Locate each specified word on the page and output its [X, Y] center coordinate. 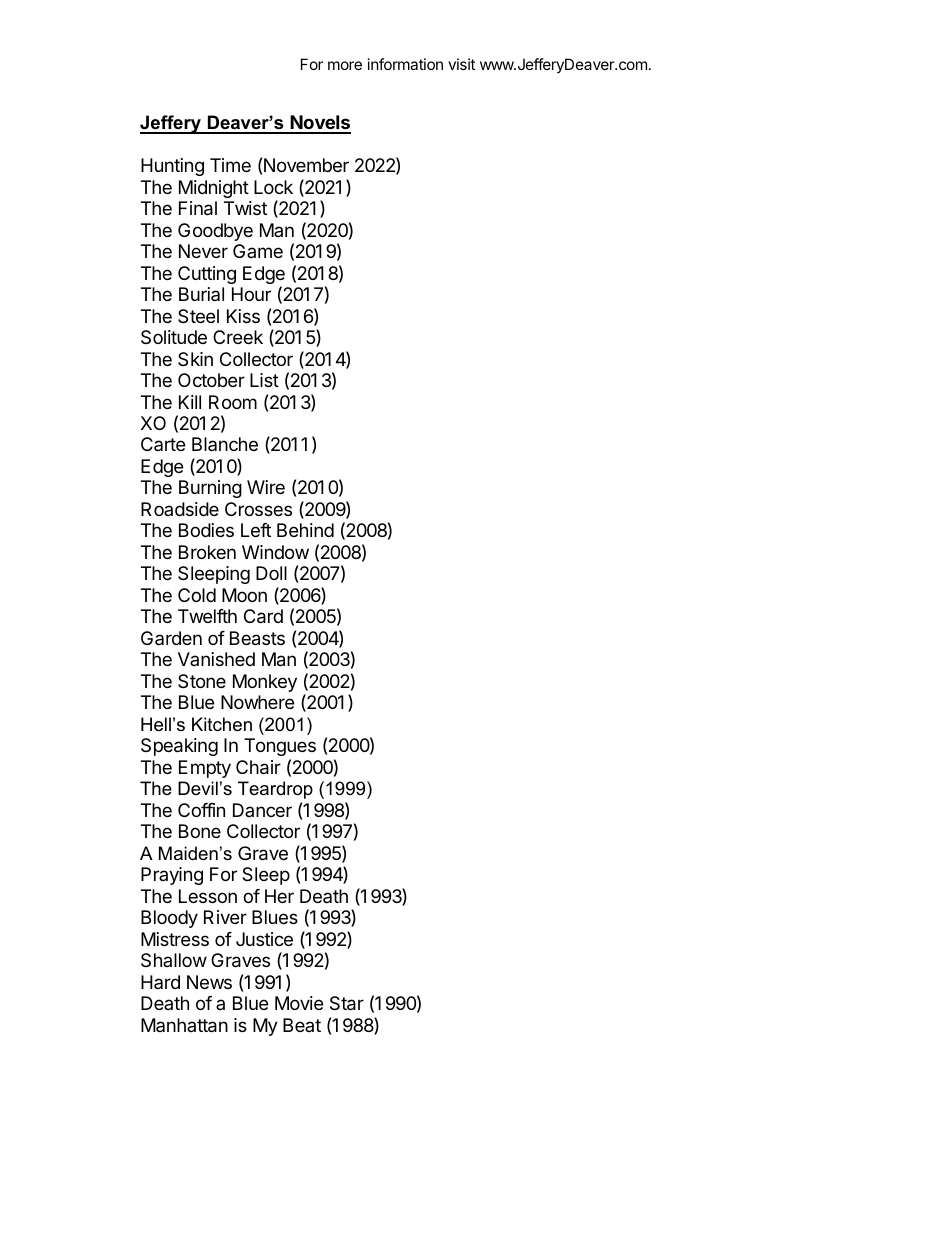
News [209, 982]
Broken [207, 552]
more [345, 65]
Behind [305, 530]
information [405, 64]
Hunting [172, 167]
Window [275, 552]
